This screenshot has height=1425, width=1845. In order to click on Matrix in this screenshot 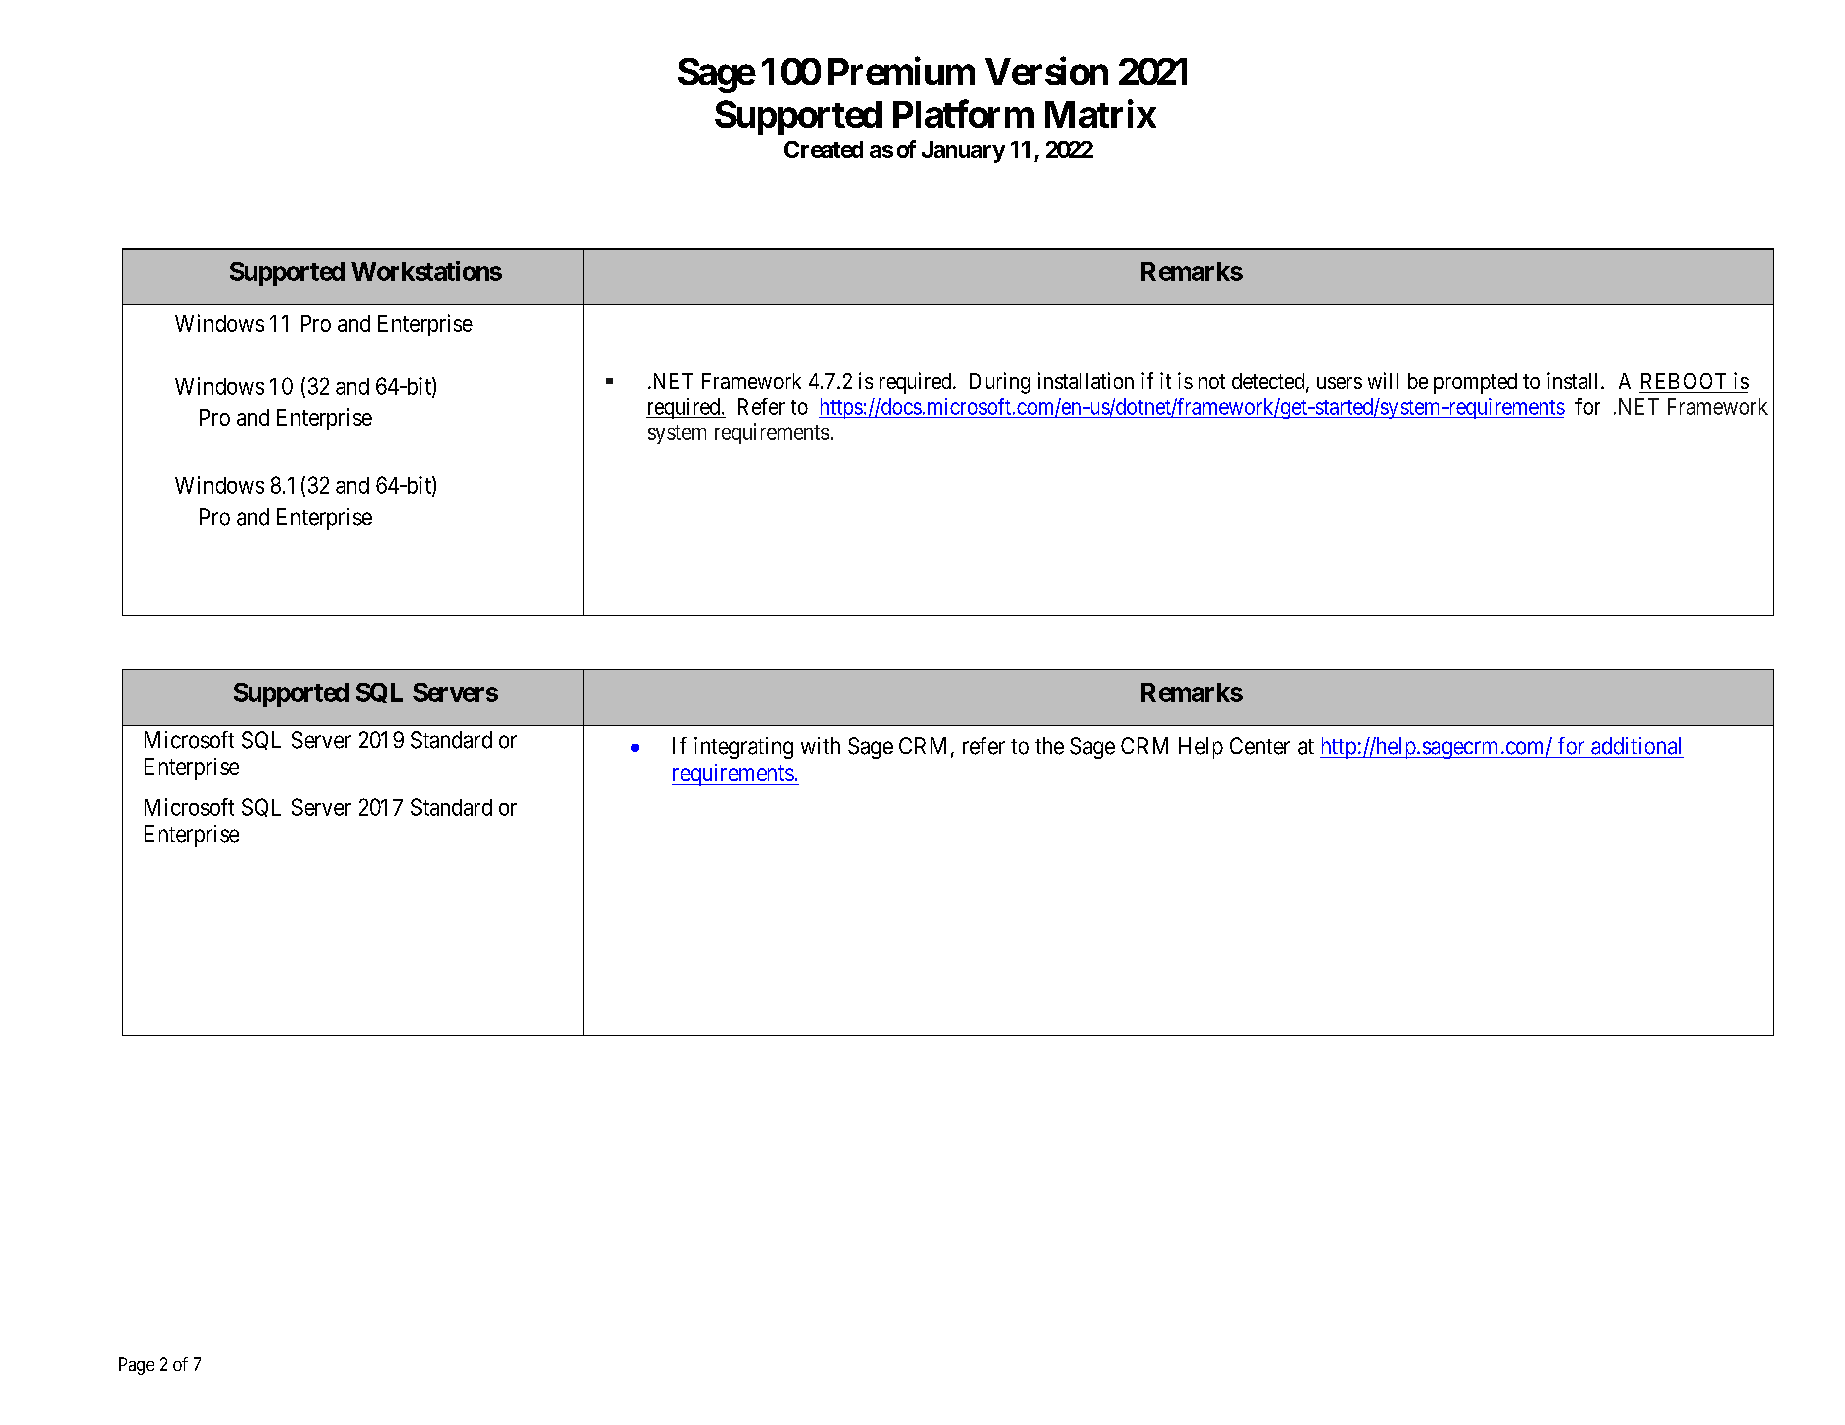, I will do `click(1100, 114)`.
